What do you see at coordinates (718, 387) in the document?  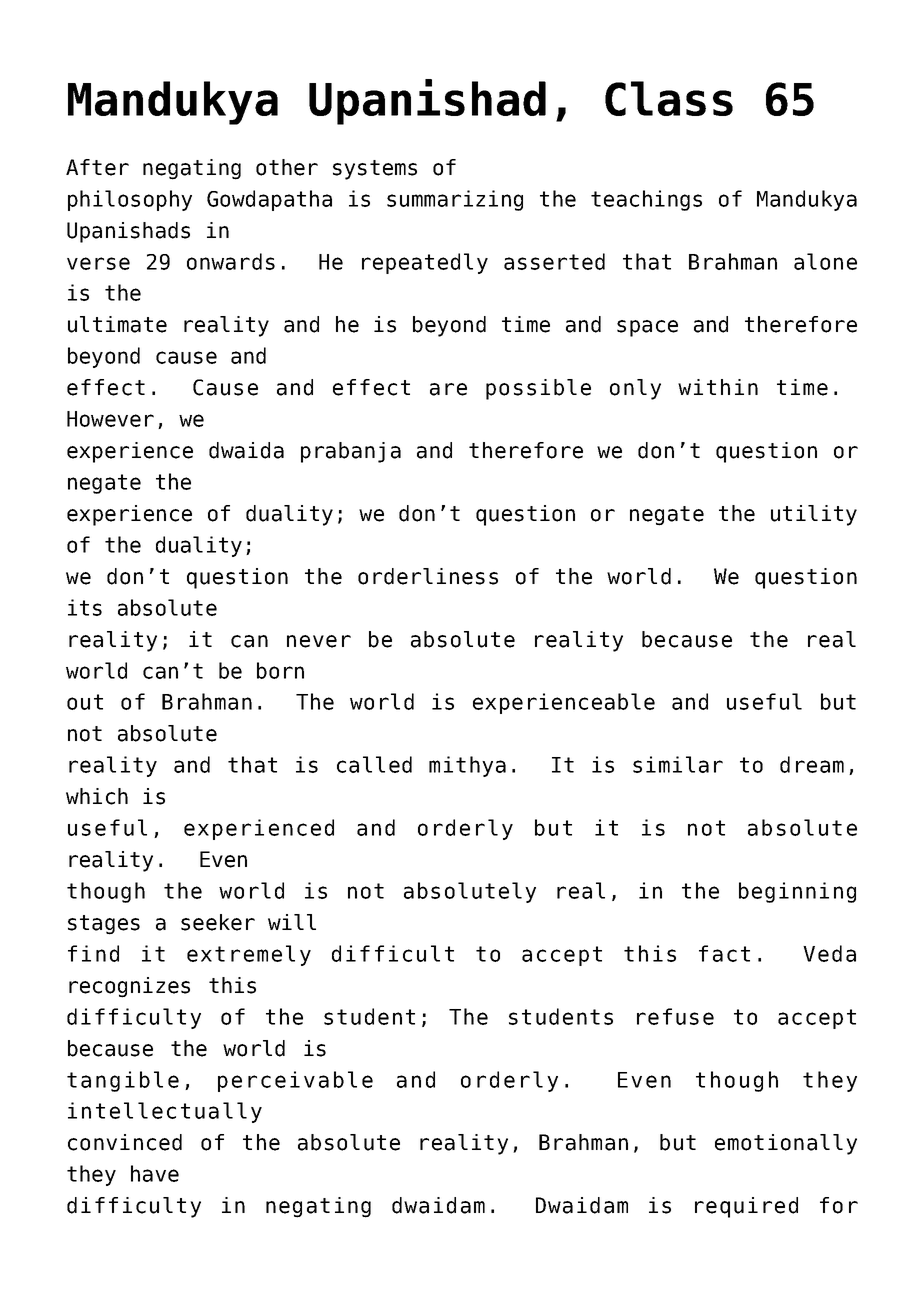 I see `within` at bounding box center [718, 387].
